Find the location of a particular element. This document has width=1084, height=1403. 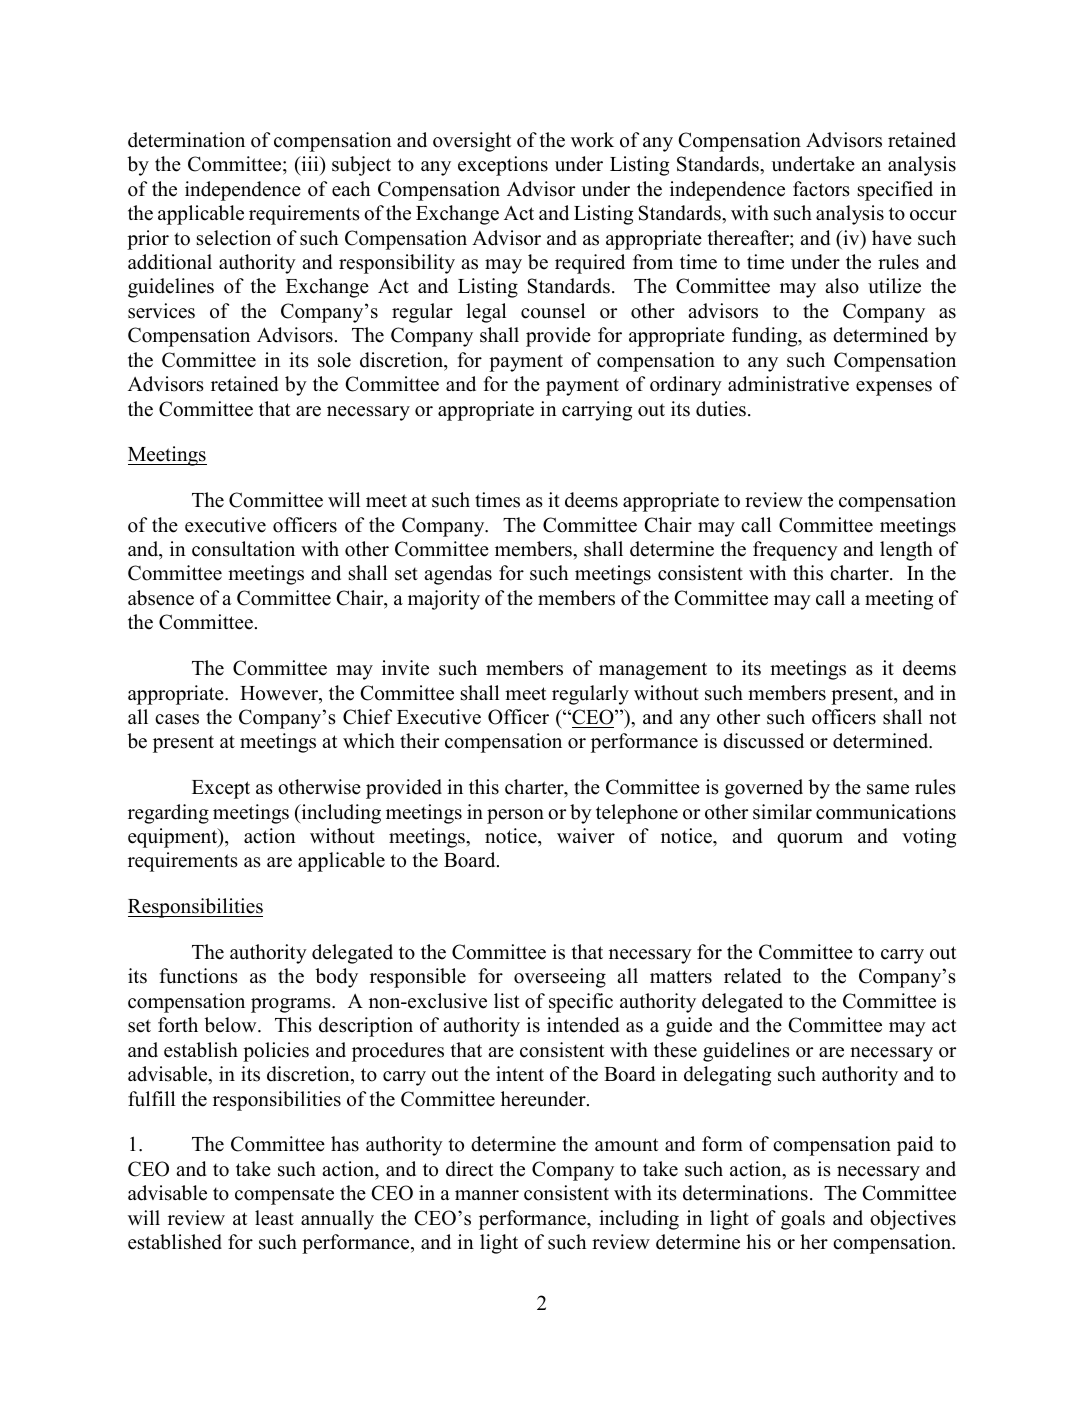

overseeing is located at coordinates (560, 978).
